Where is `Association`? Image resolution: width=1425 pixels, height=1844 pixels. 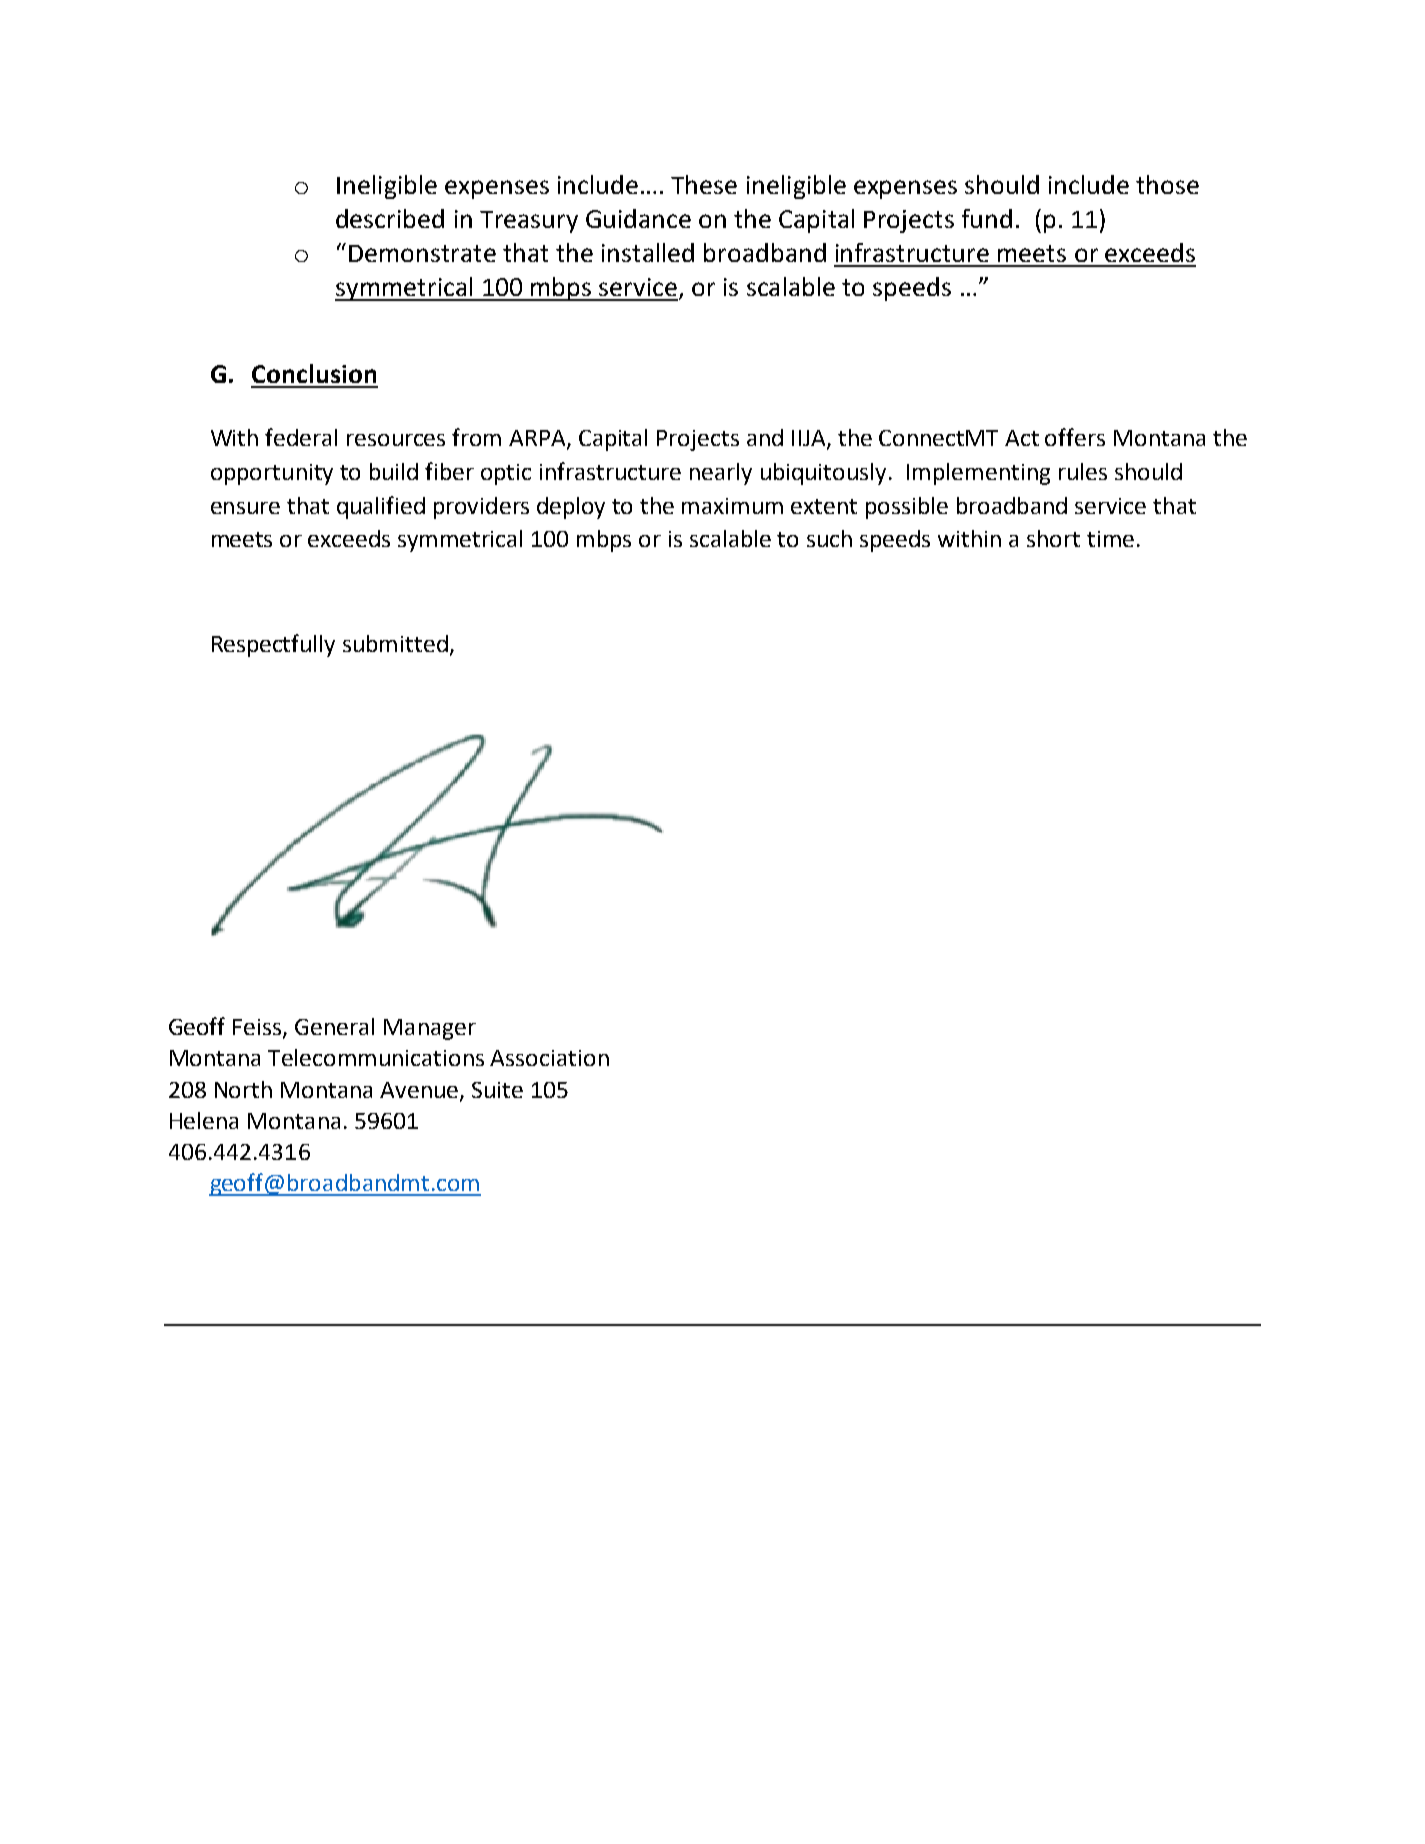 Association is located at coordinates (549, 1058).
